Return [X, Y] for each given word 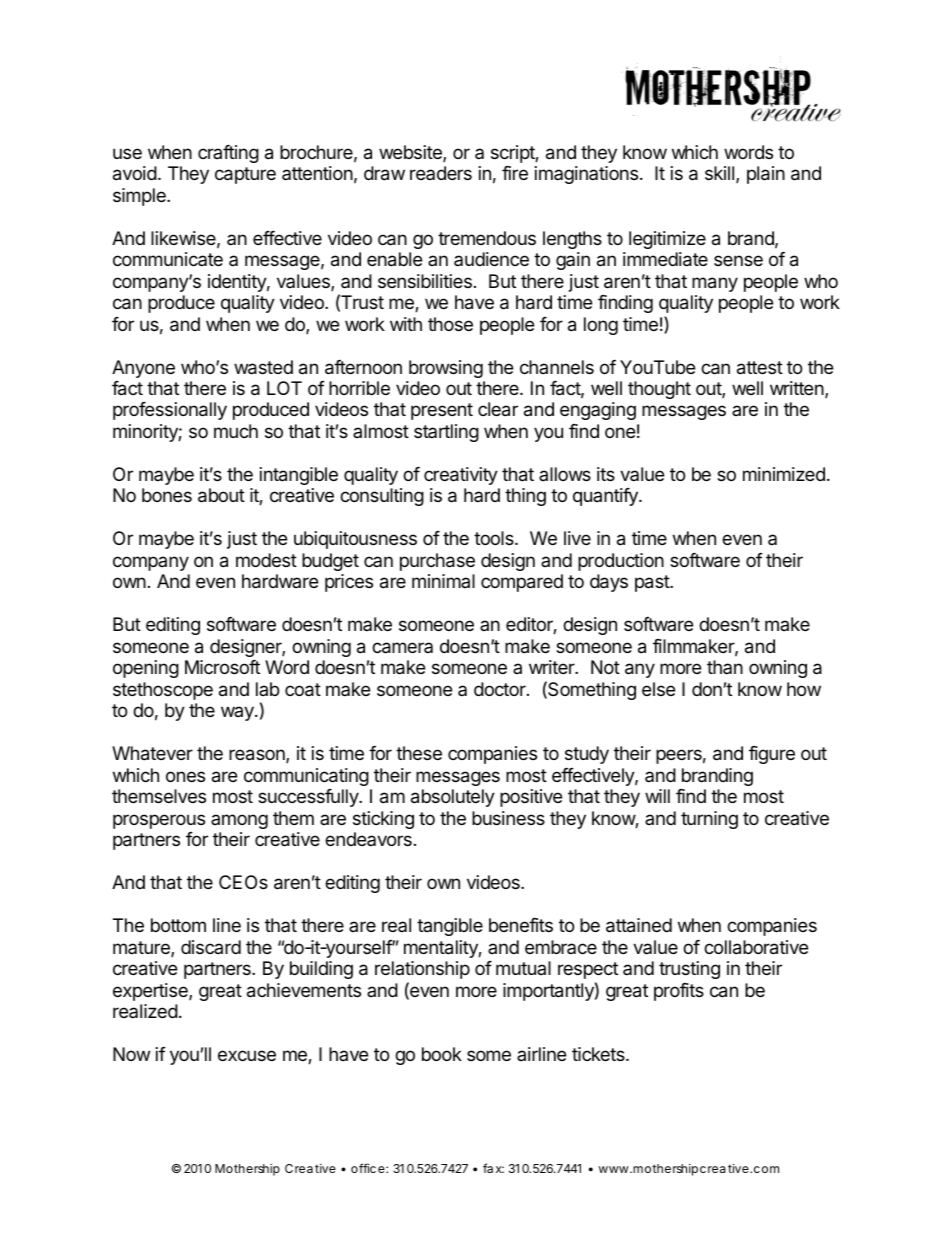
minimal [443, 581]
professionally [170, 411]
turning [709, 820]
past [653, 583]
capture [245, 175]
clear [498, 409]
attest [760, 368]
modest [266, 560]
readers [441, 173]
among [239, 821]
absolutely [453, 798]
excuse [247, 1055]
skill [721, 174]
